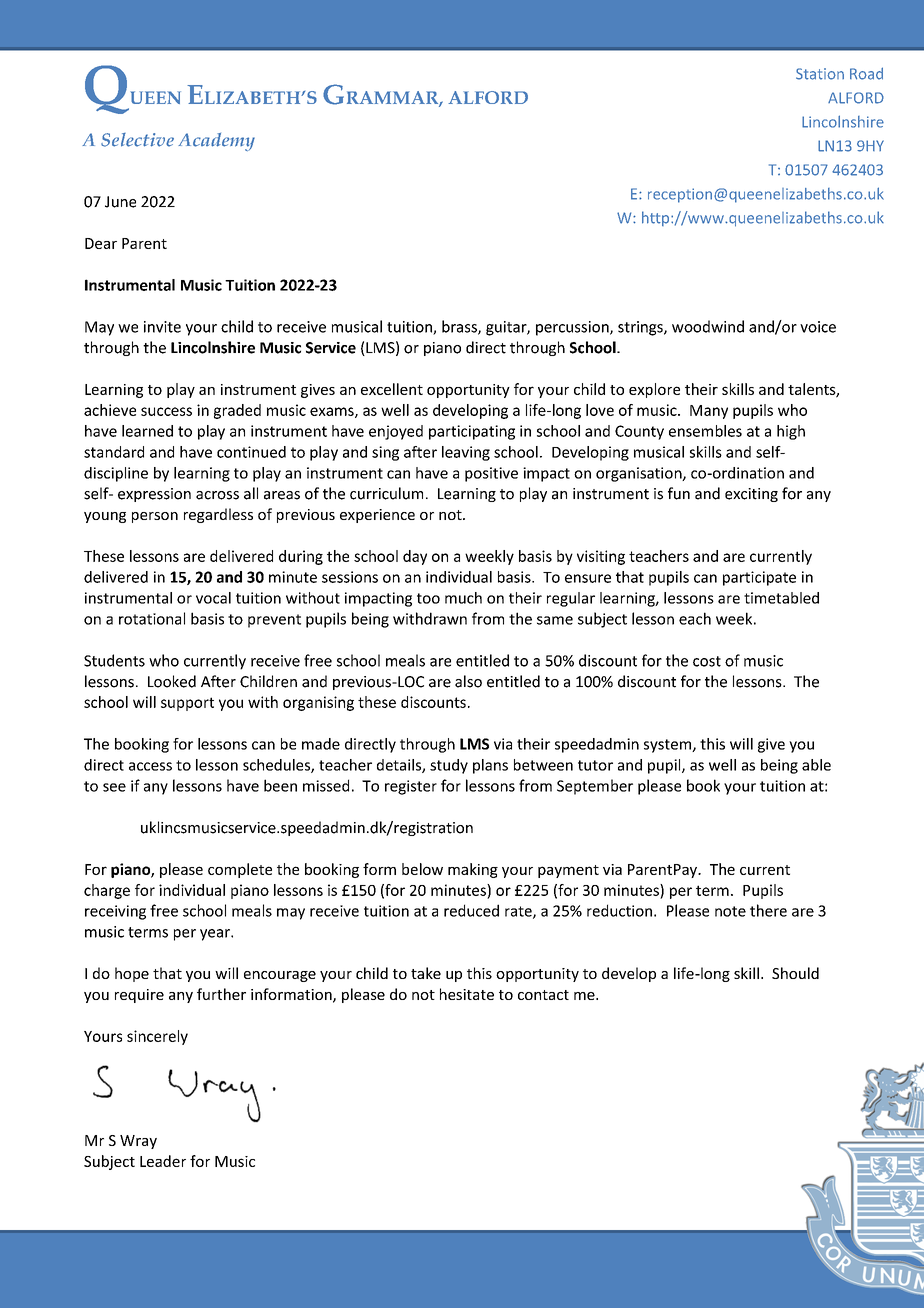 The width and height of the screenshot is (924, 1308). What do you see at coordinates (820, 74) in the screenshot?
I see `Station` at bounding box center [820, 74].
